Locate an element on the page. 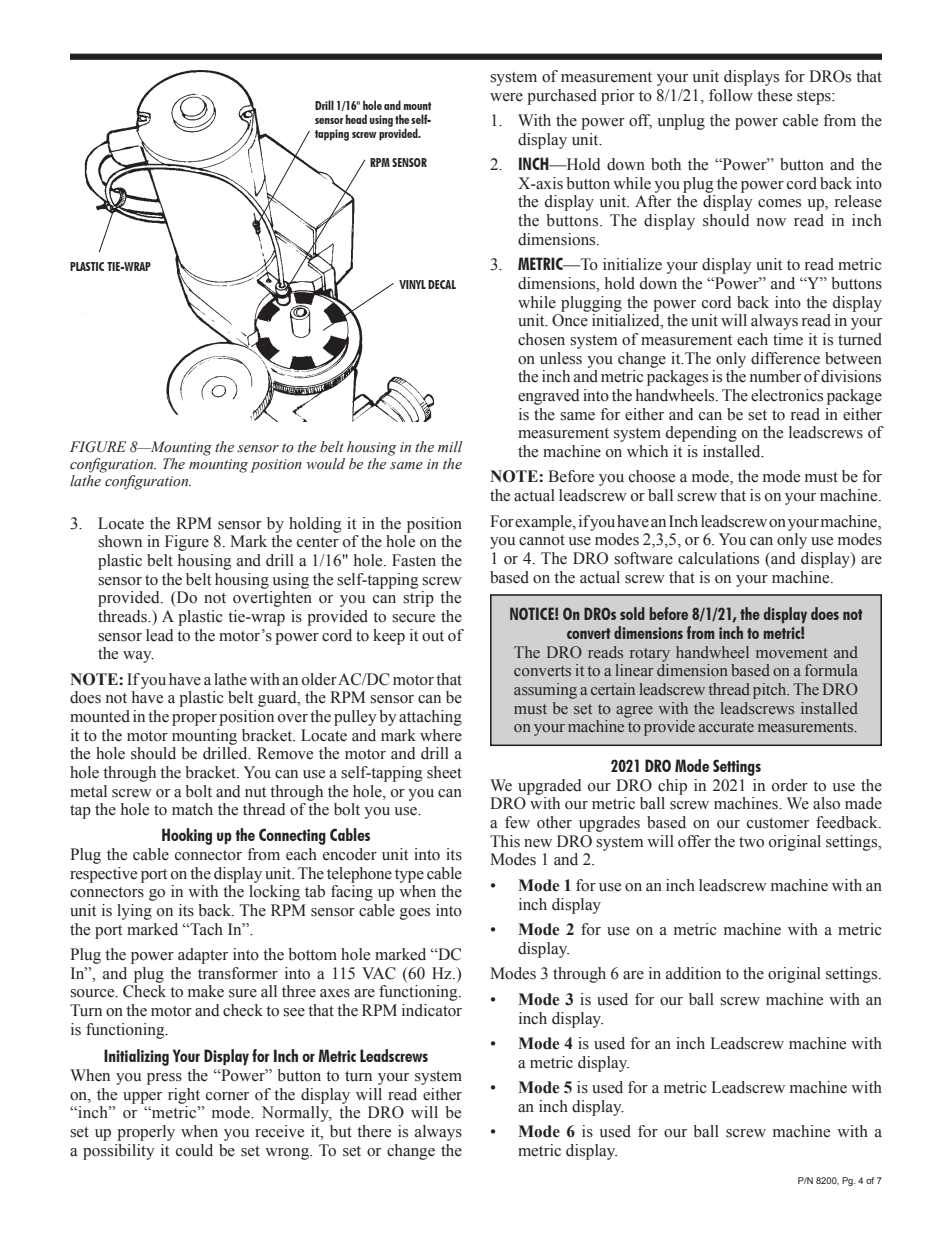  these is located at coordinates (774, 95).
